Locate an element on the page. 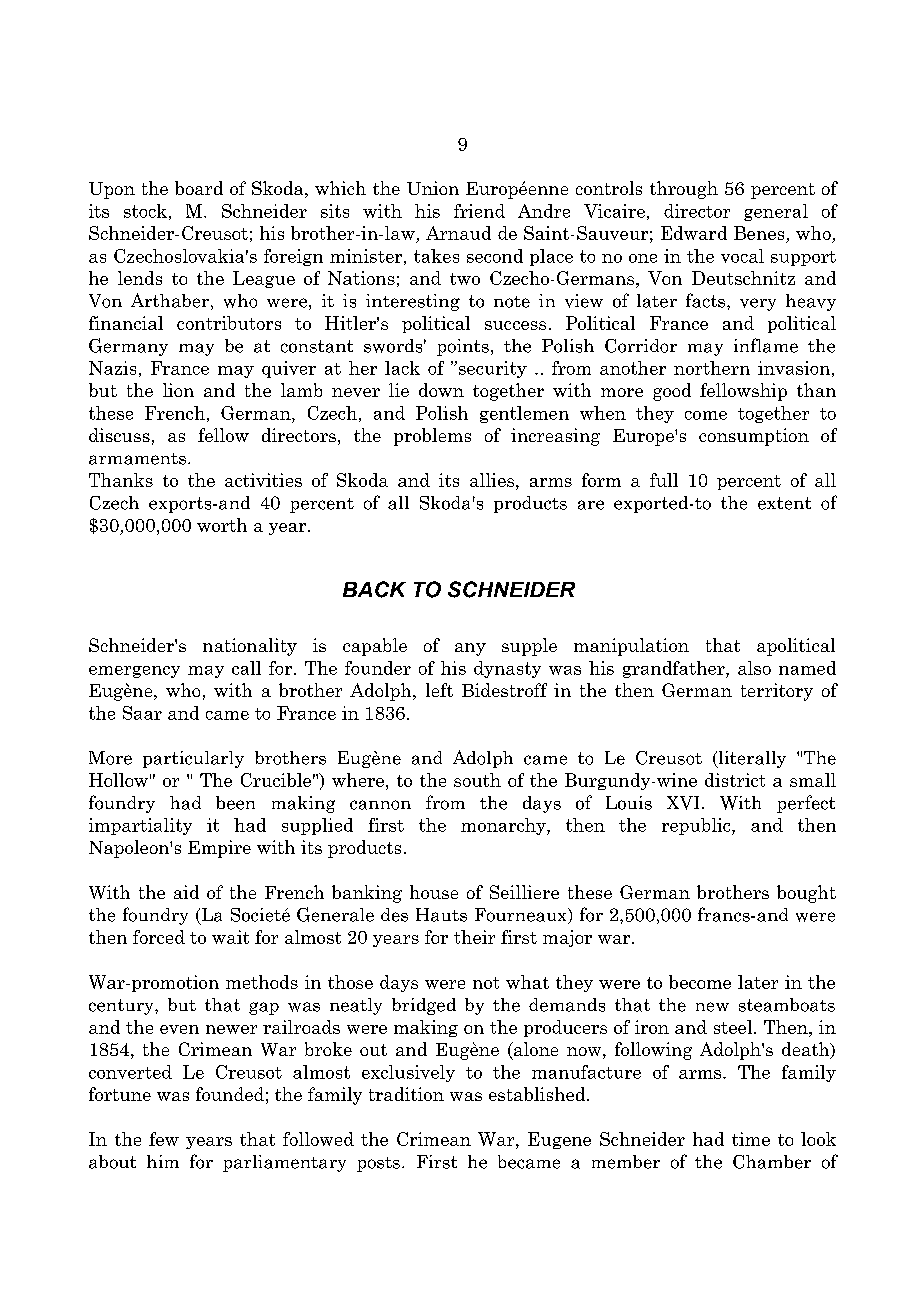 This image has height=1308, width=924. republic is located at coordinates (697, 826).
